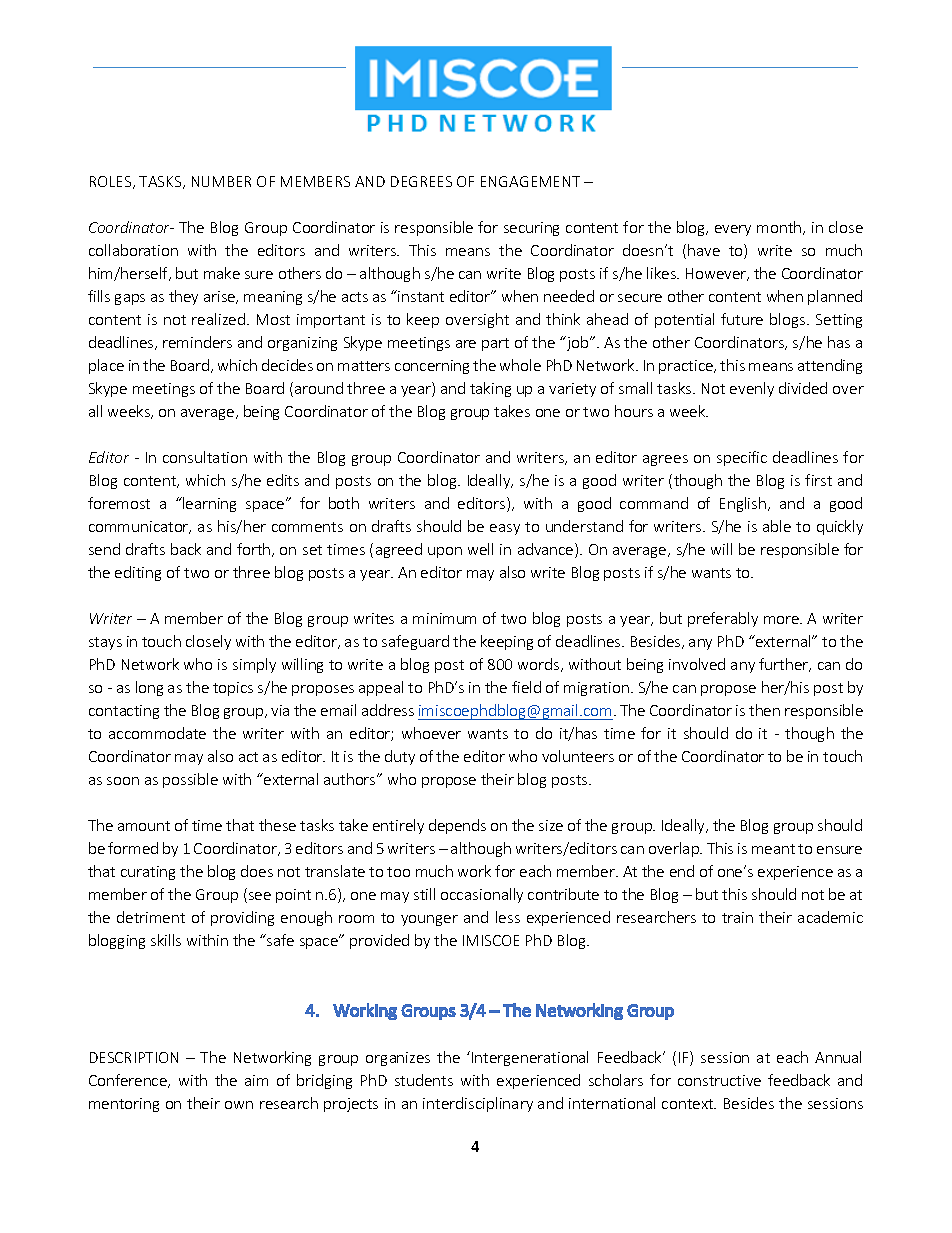 The image size is (952, 1233). I want to click on preferably, so click(723, 619).
